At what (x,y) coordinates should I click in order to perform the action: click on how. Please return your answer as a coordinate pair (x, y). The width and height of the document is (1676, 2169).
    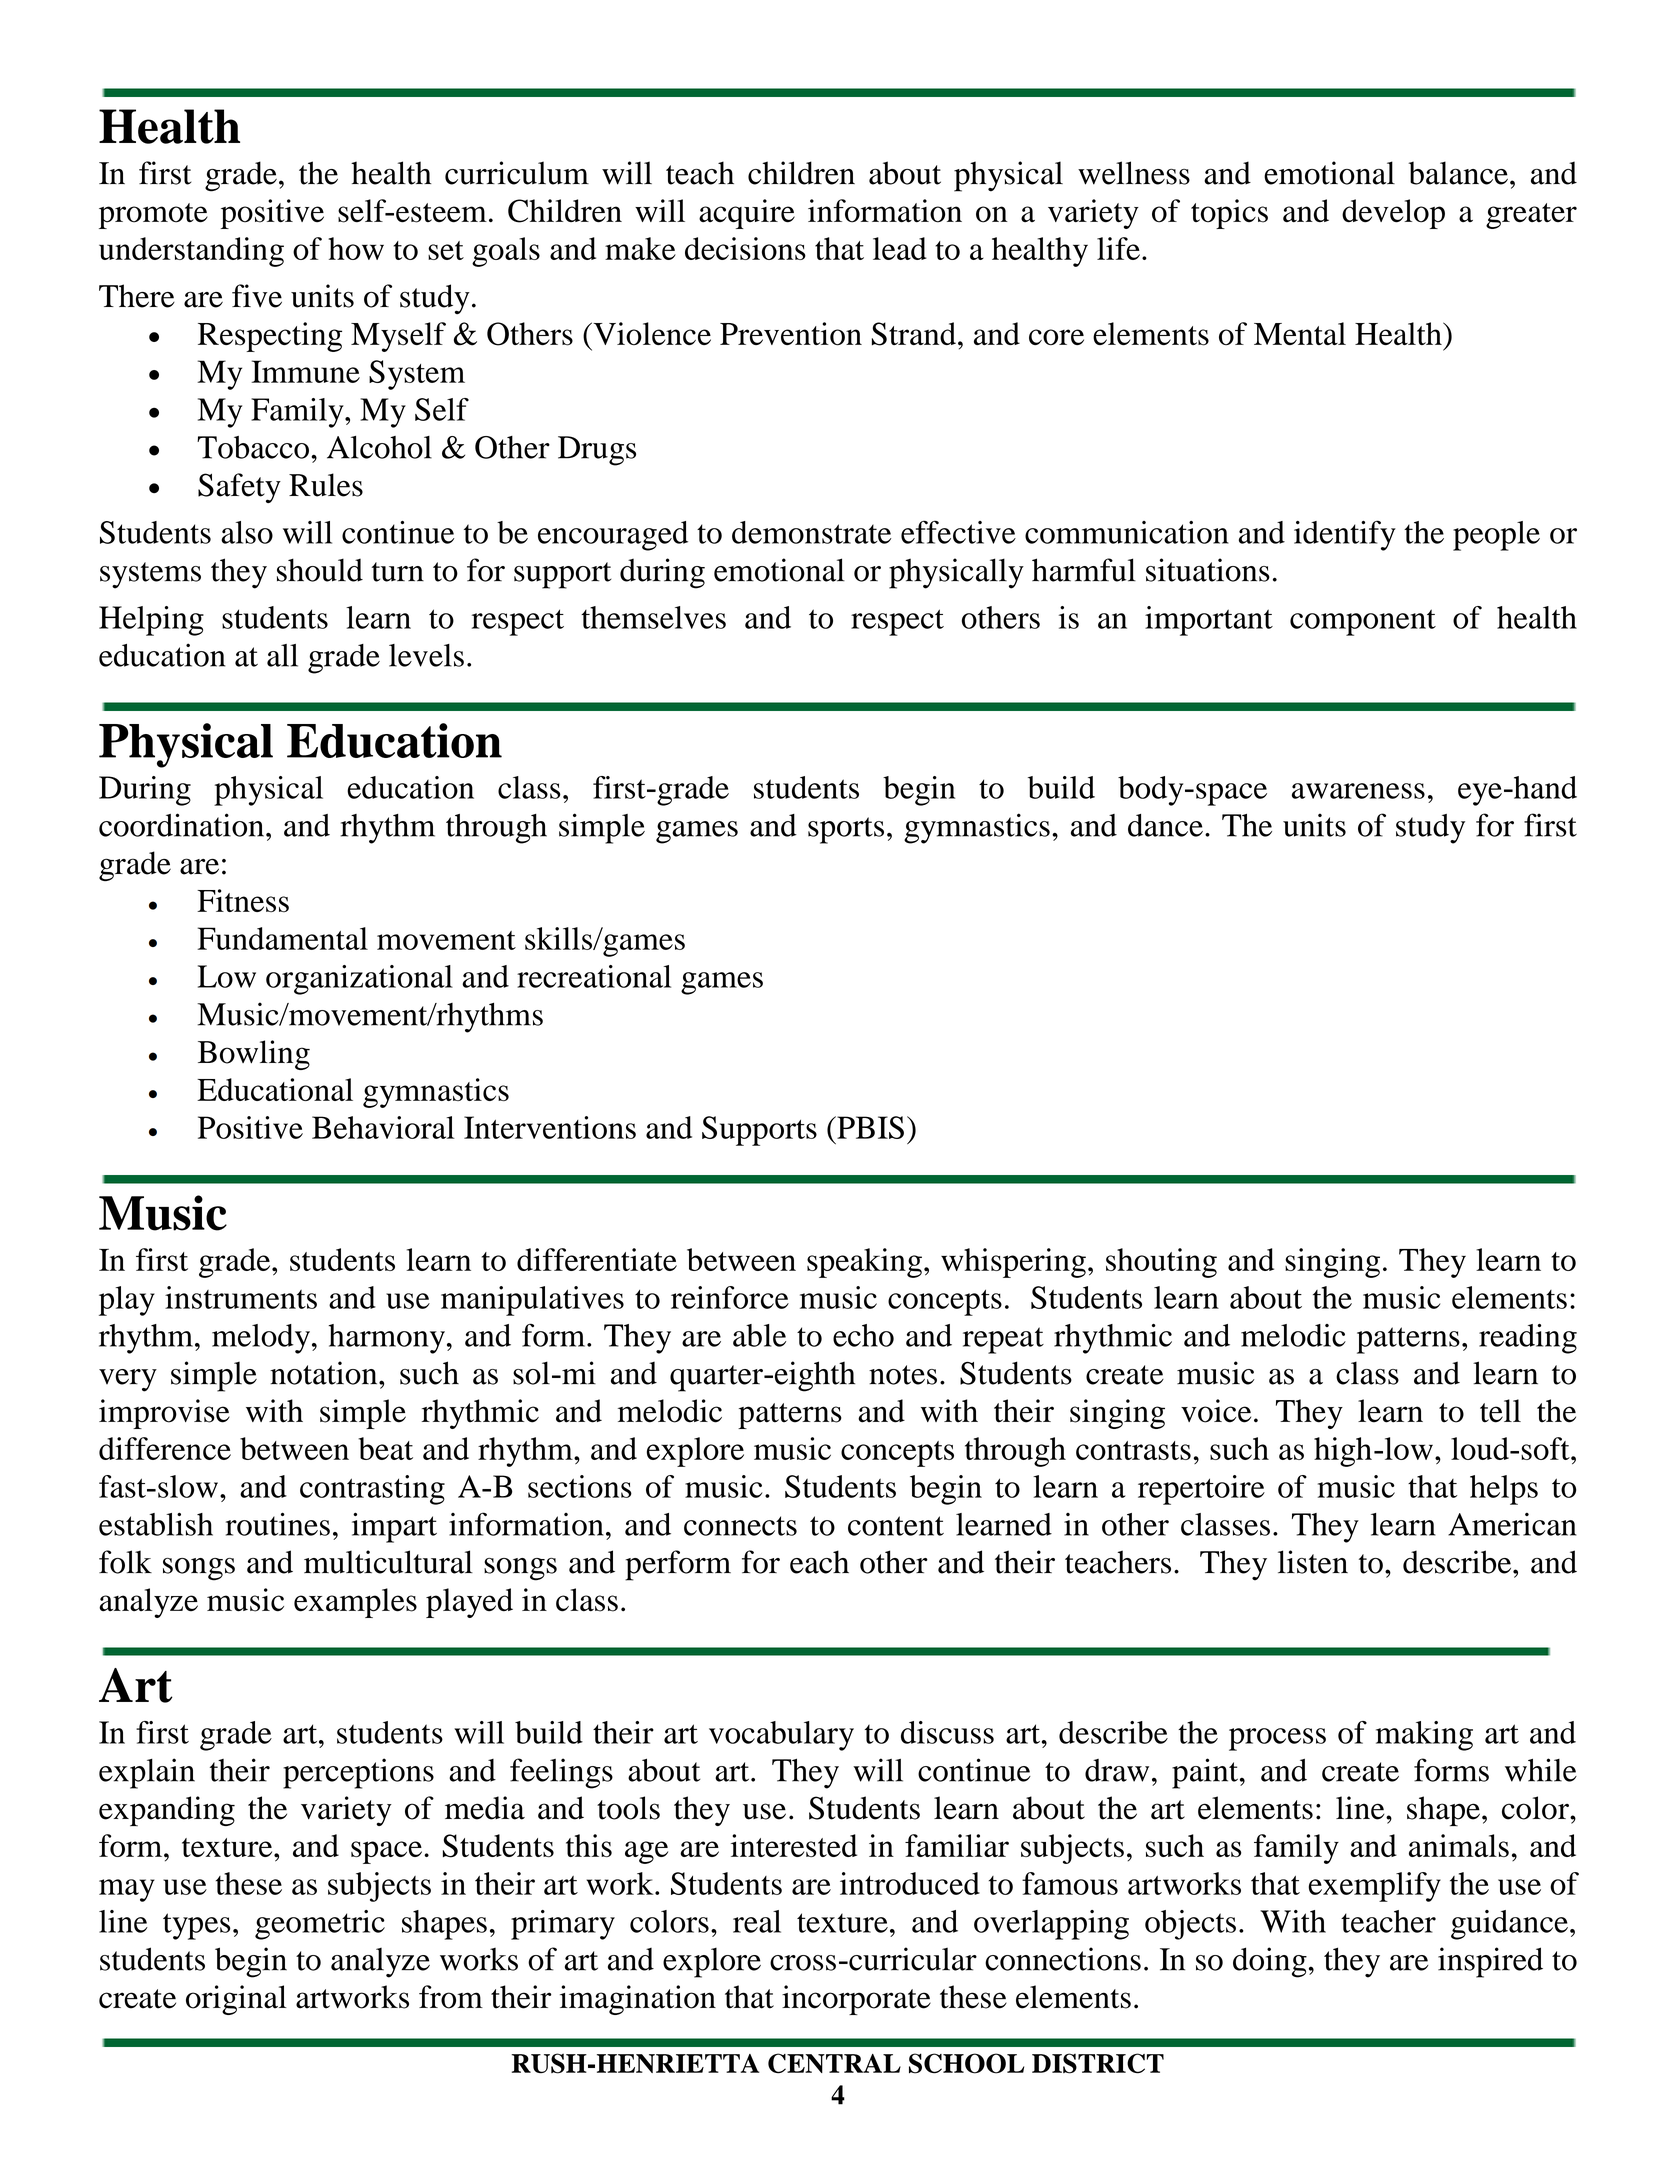
    Looking at the image, I should click on (356, 248).
